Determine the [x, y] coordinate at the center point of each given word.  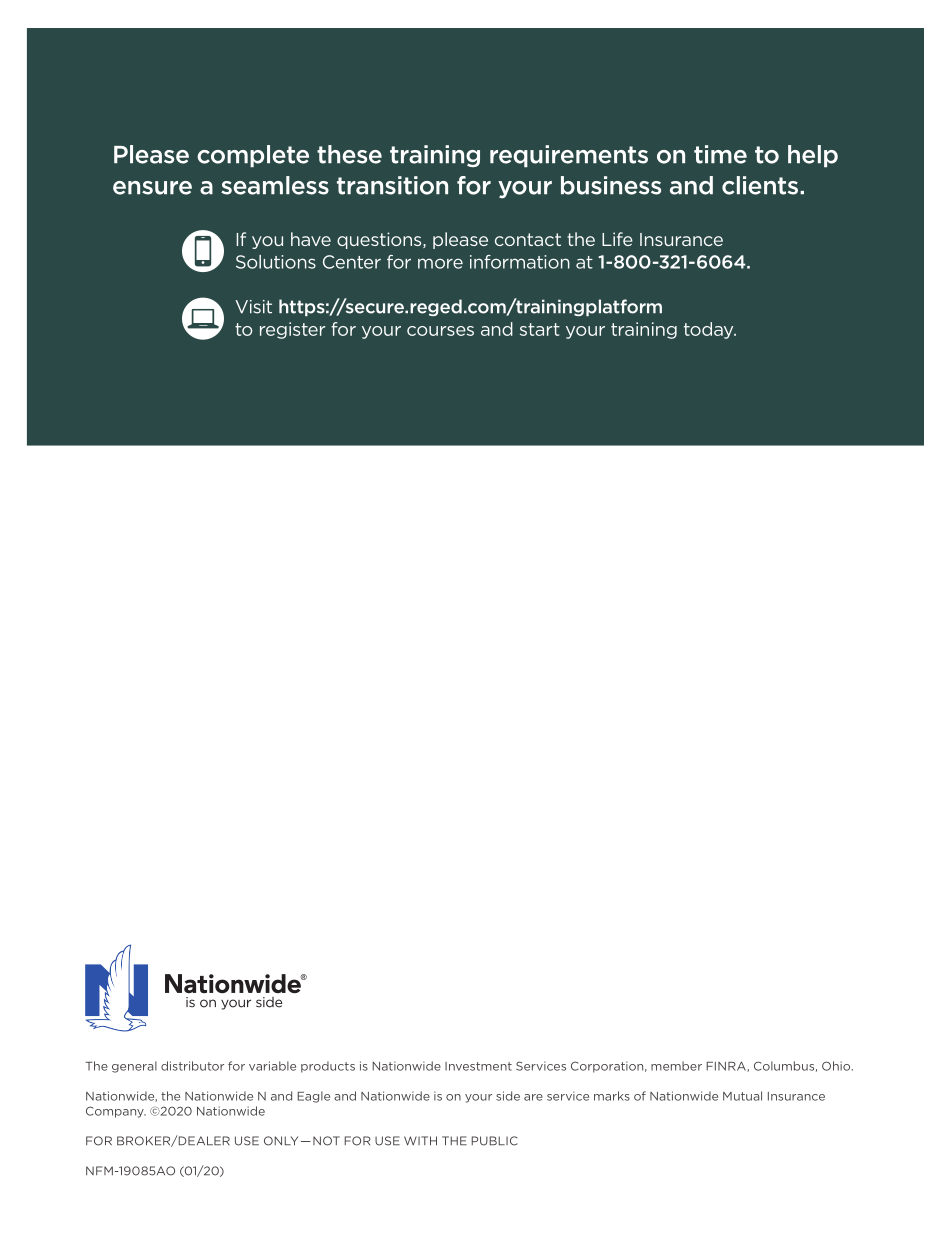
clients [760, 185]
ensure [152, 188]
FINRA [727, 1066]
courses [440, 331]
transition [392, 185]
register [292, 330]
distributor [192, 1066]
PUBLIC [494, 1141]
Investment [478, 1066]
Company [116, 1112]
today [710, 330]
